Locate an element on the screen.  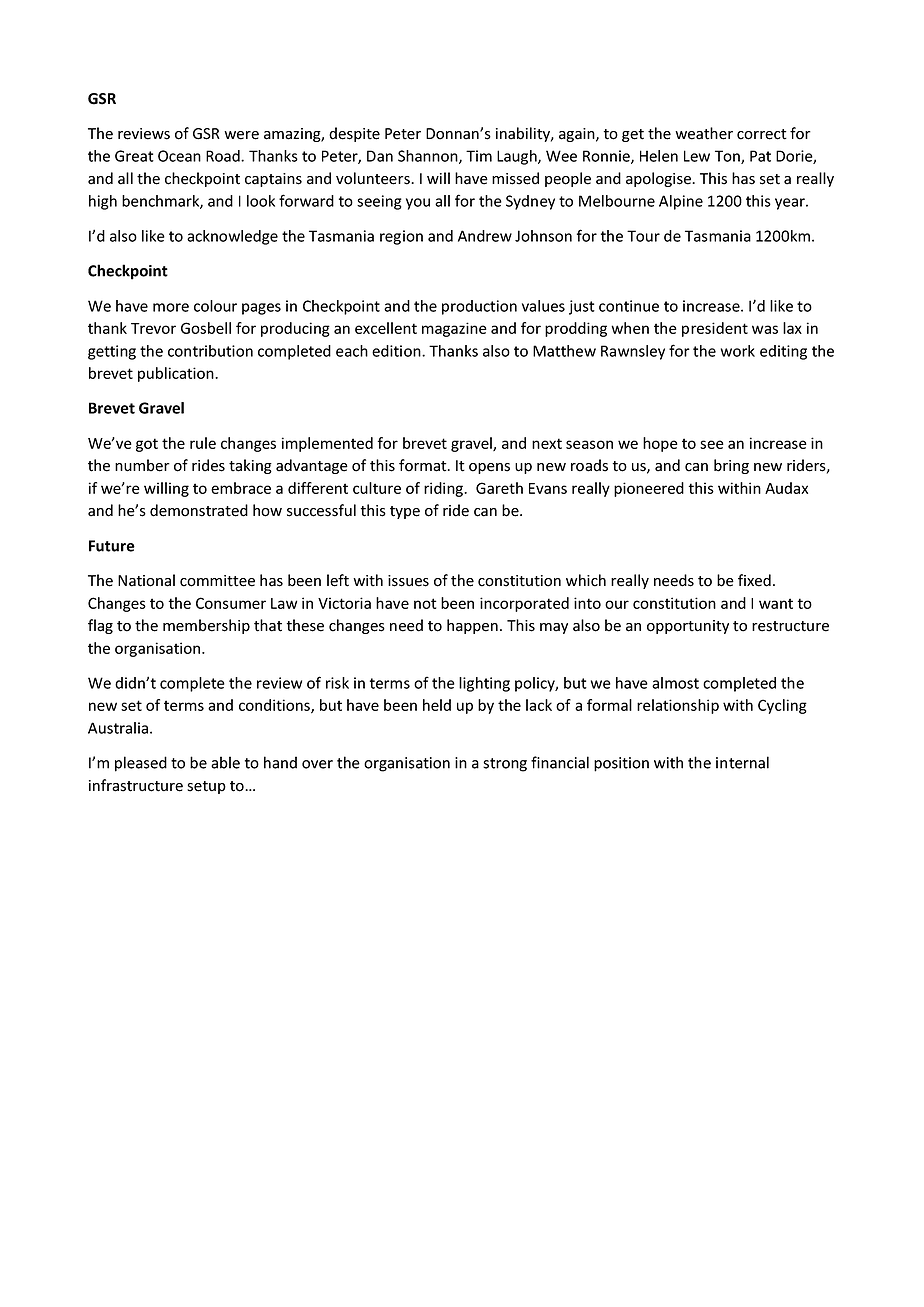
strong is located at coordinates (505, 765).
